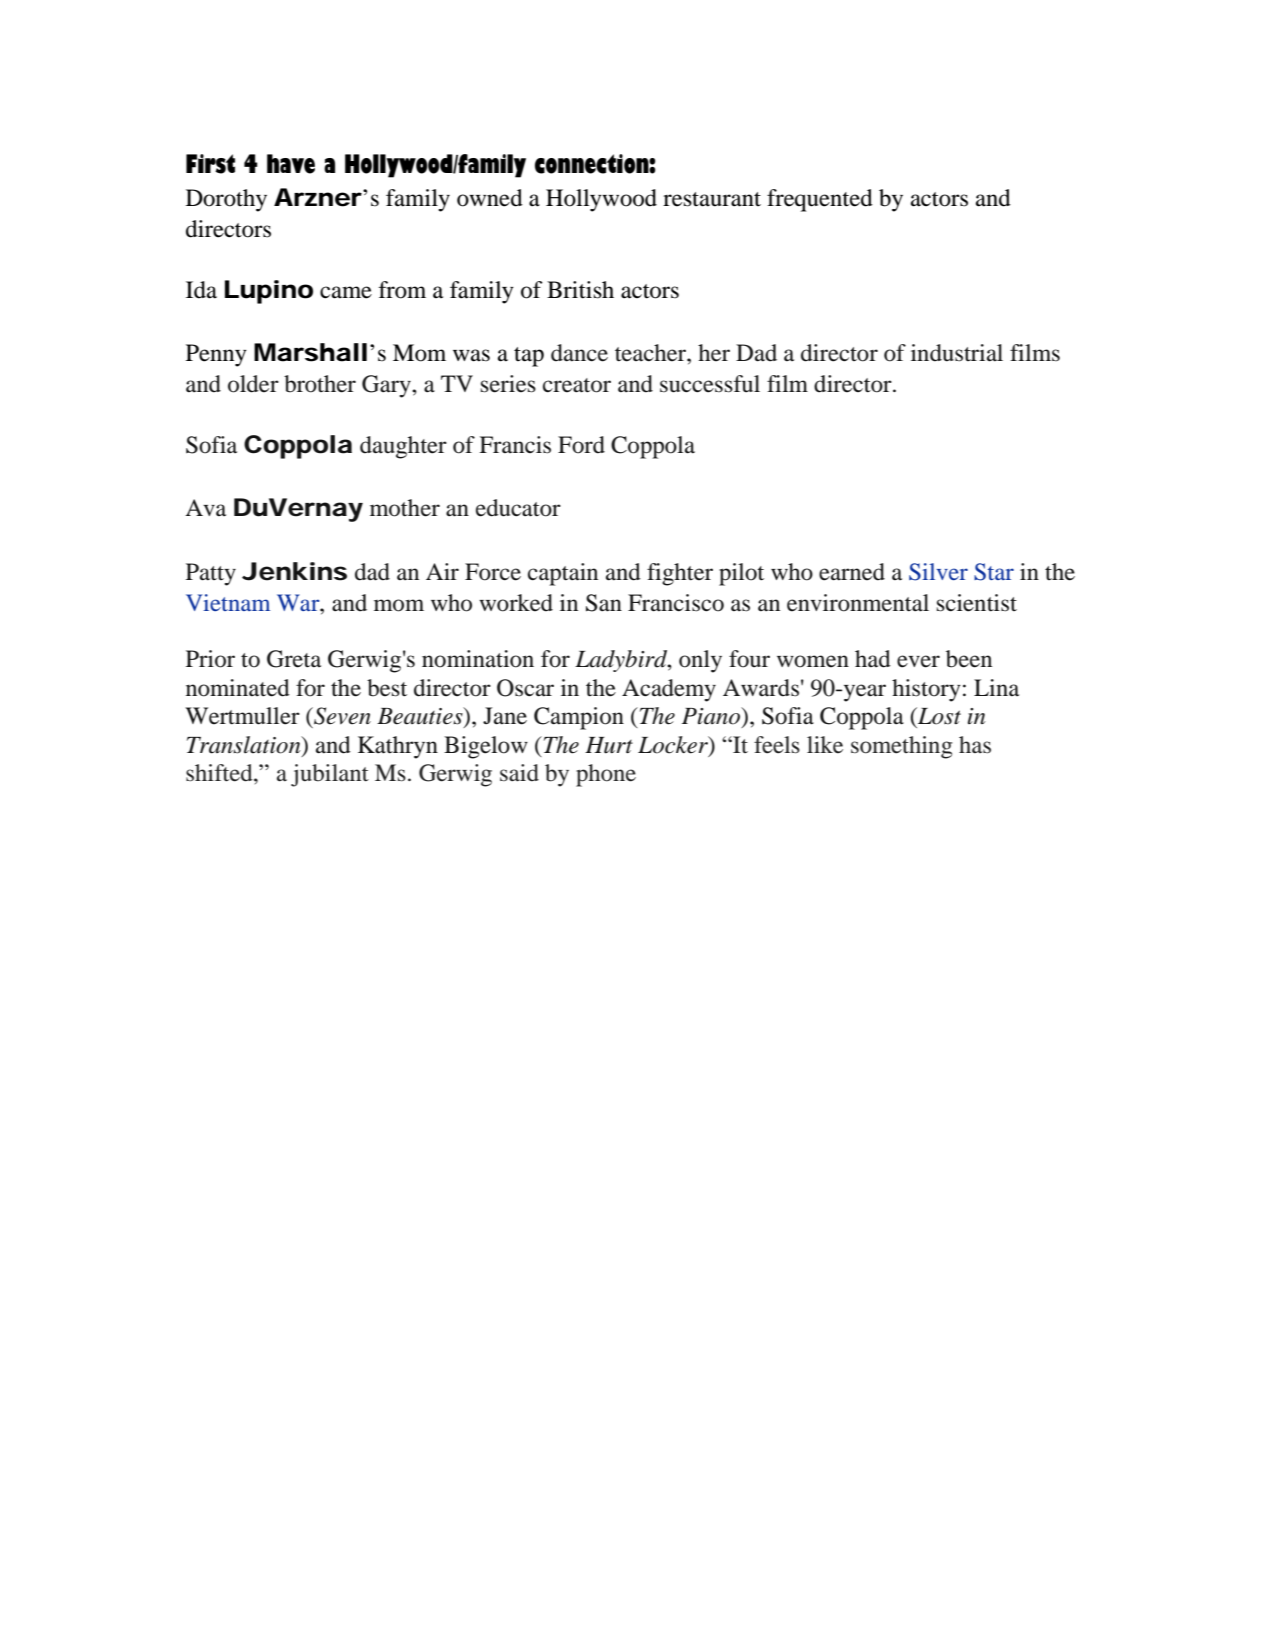 The width and height of the screenshot is (1261, 1632). What do you see at coordinates (581, 445) in the screenshot?
I see `Ford` at bounding box center [581, 445].
